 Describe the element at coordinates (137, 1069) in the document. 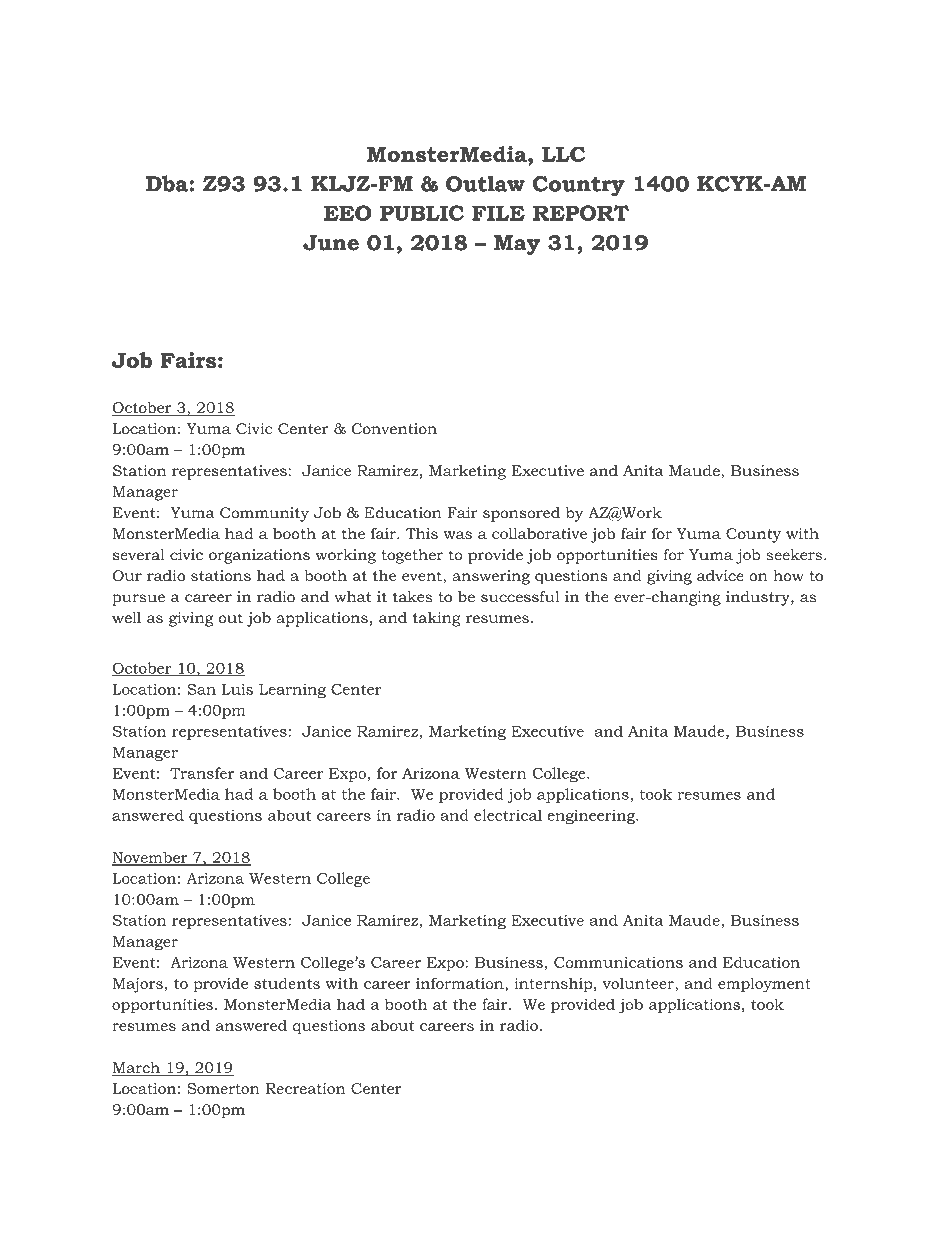

I see `March` at that location.
